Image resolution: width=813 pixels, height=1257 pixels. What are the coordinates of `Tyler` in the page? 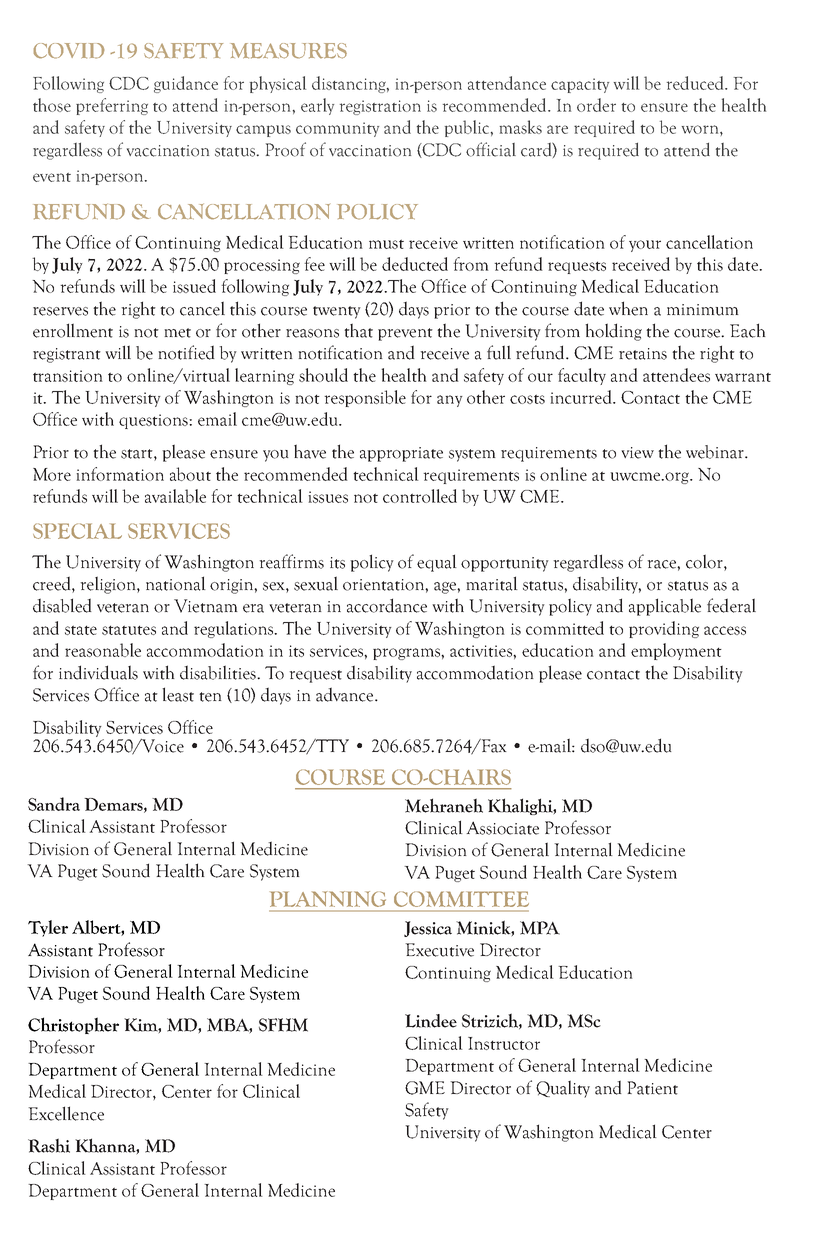 It's located at (48, 928).
